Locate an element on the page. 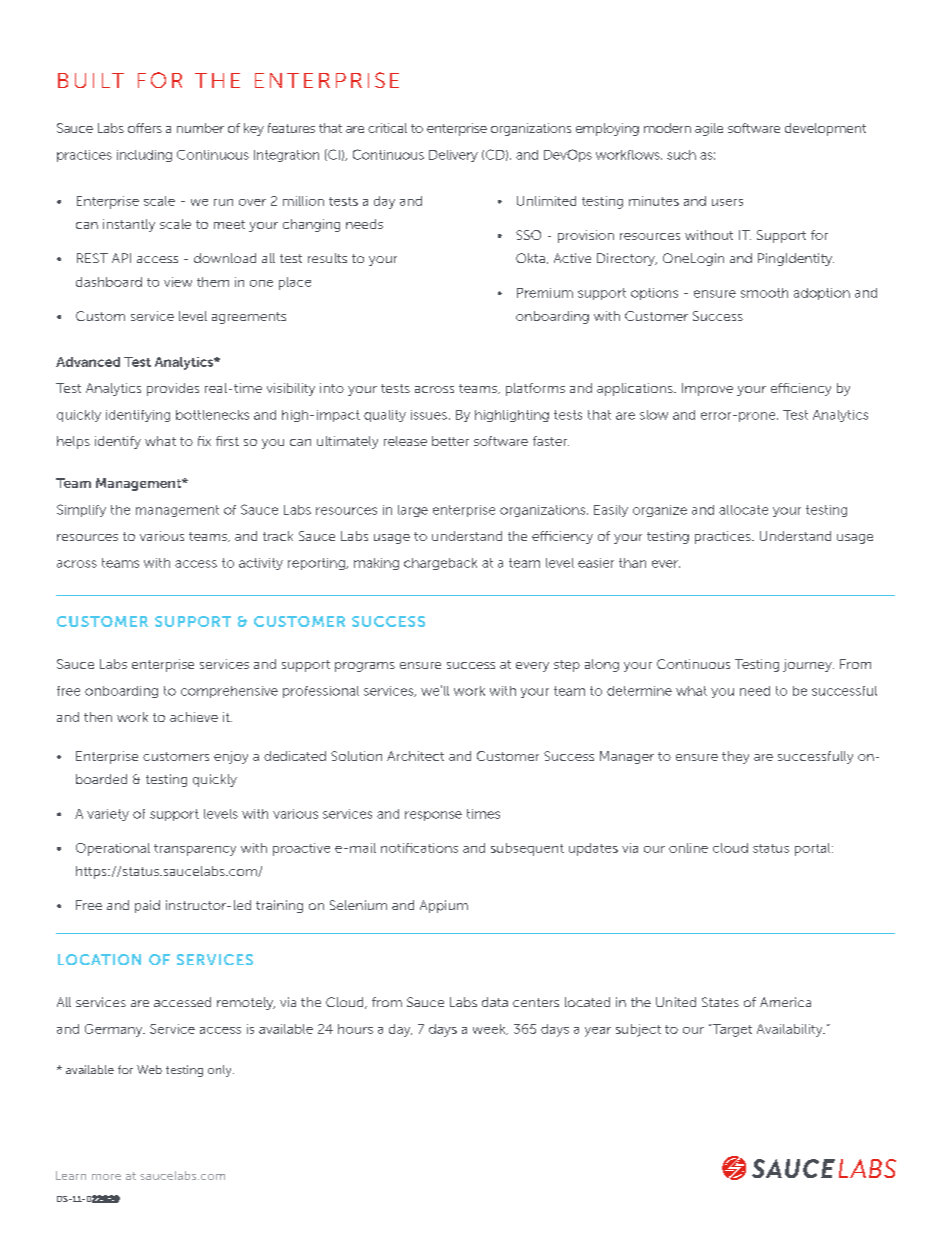 The width and height of the image is (952, 1233). notifications is located at coordinates (419, 848).
